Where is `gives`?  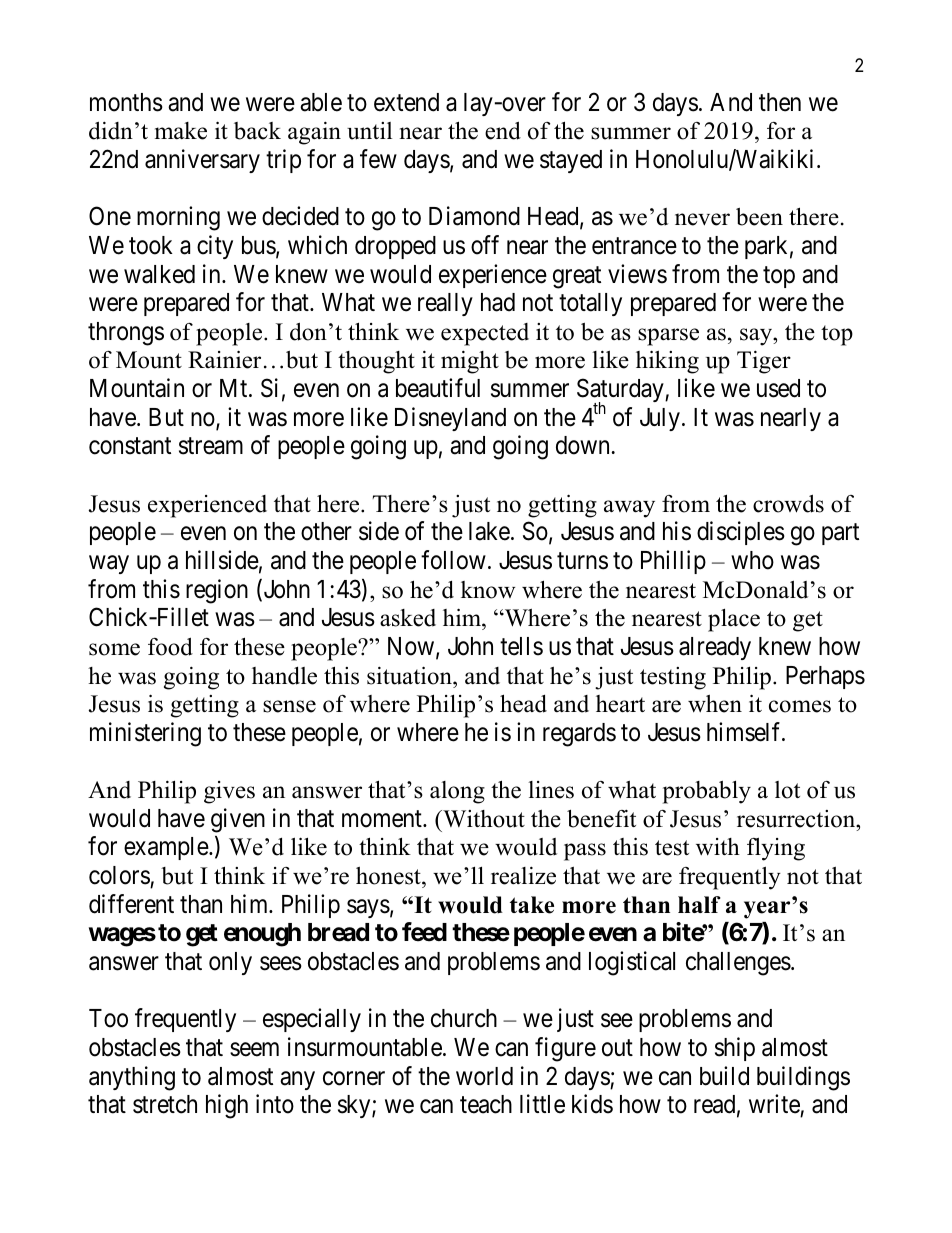 gives is located at coordinates (229, 792).
